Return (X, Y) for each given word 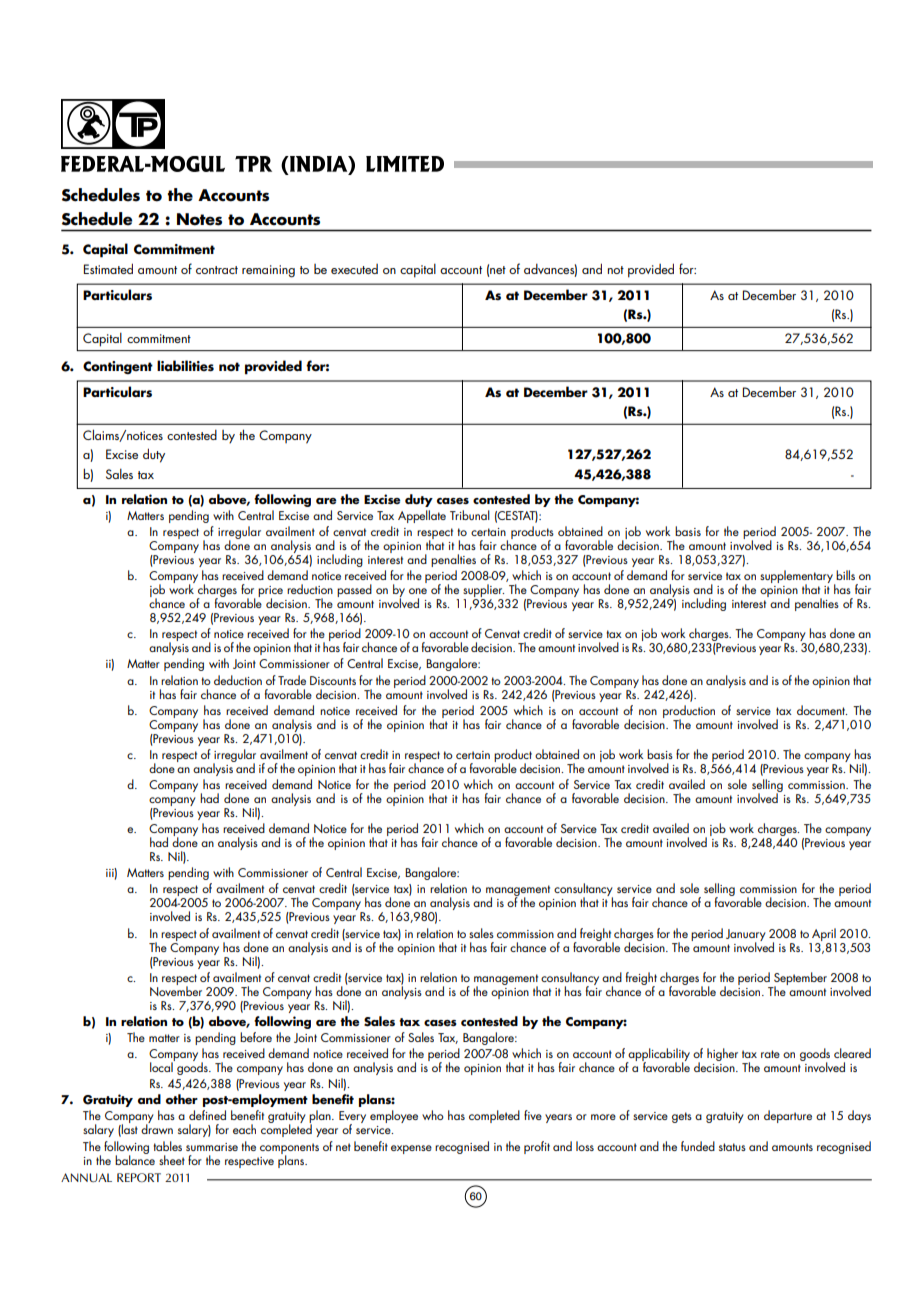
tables (167, 1146)
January (746, 936)
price (270, 593)
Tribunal (470, 515)
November (176, 989)
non (648, 712)
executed (354, 269)
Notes (199, 219)
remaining (268, 271)
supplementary (797, 578)
